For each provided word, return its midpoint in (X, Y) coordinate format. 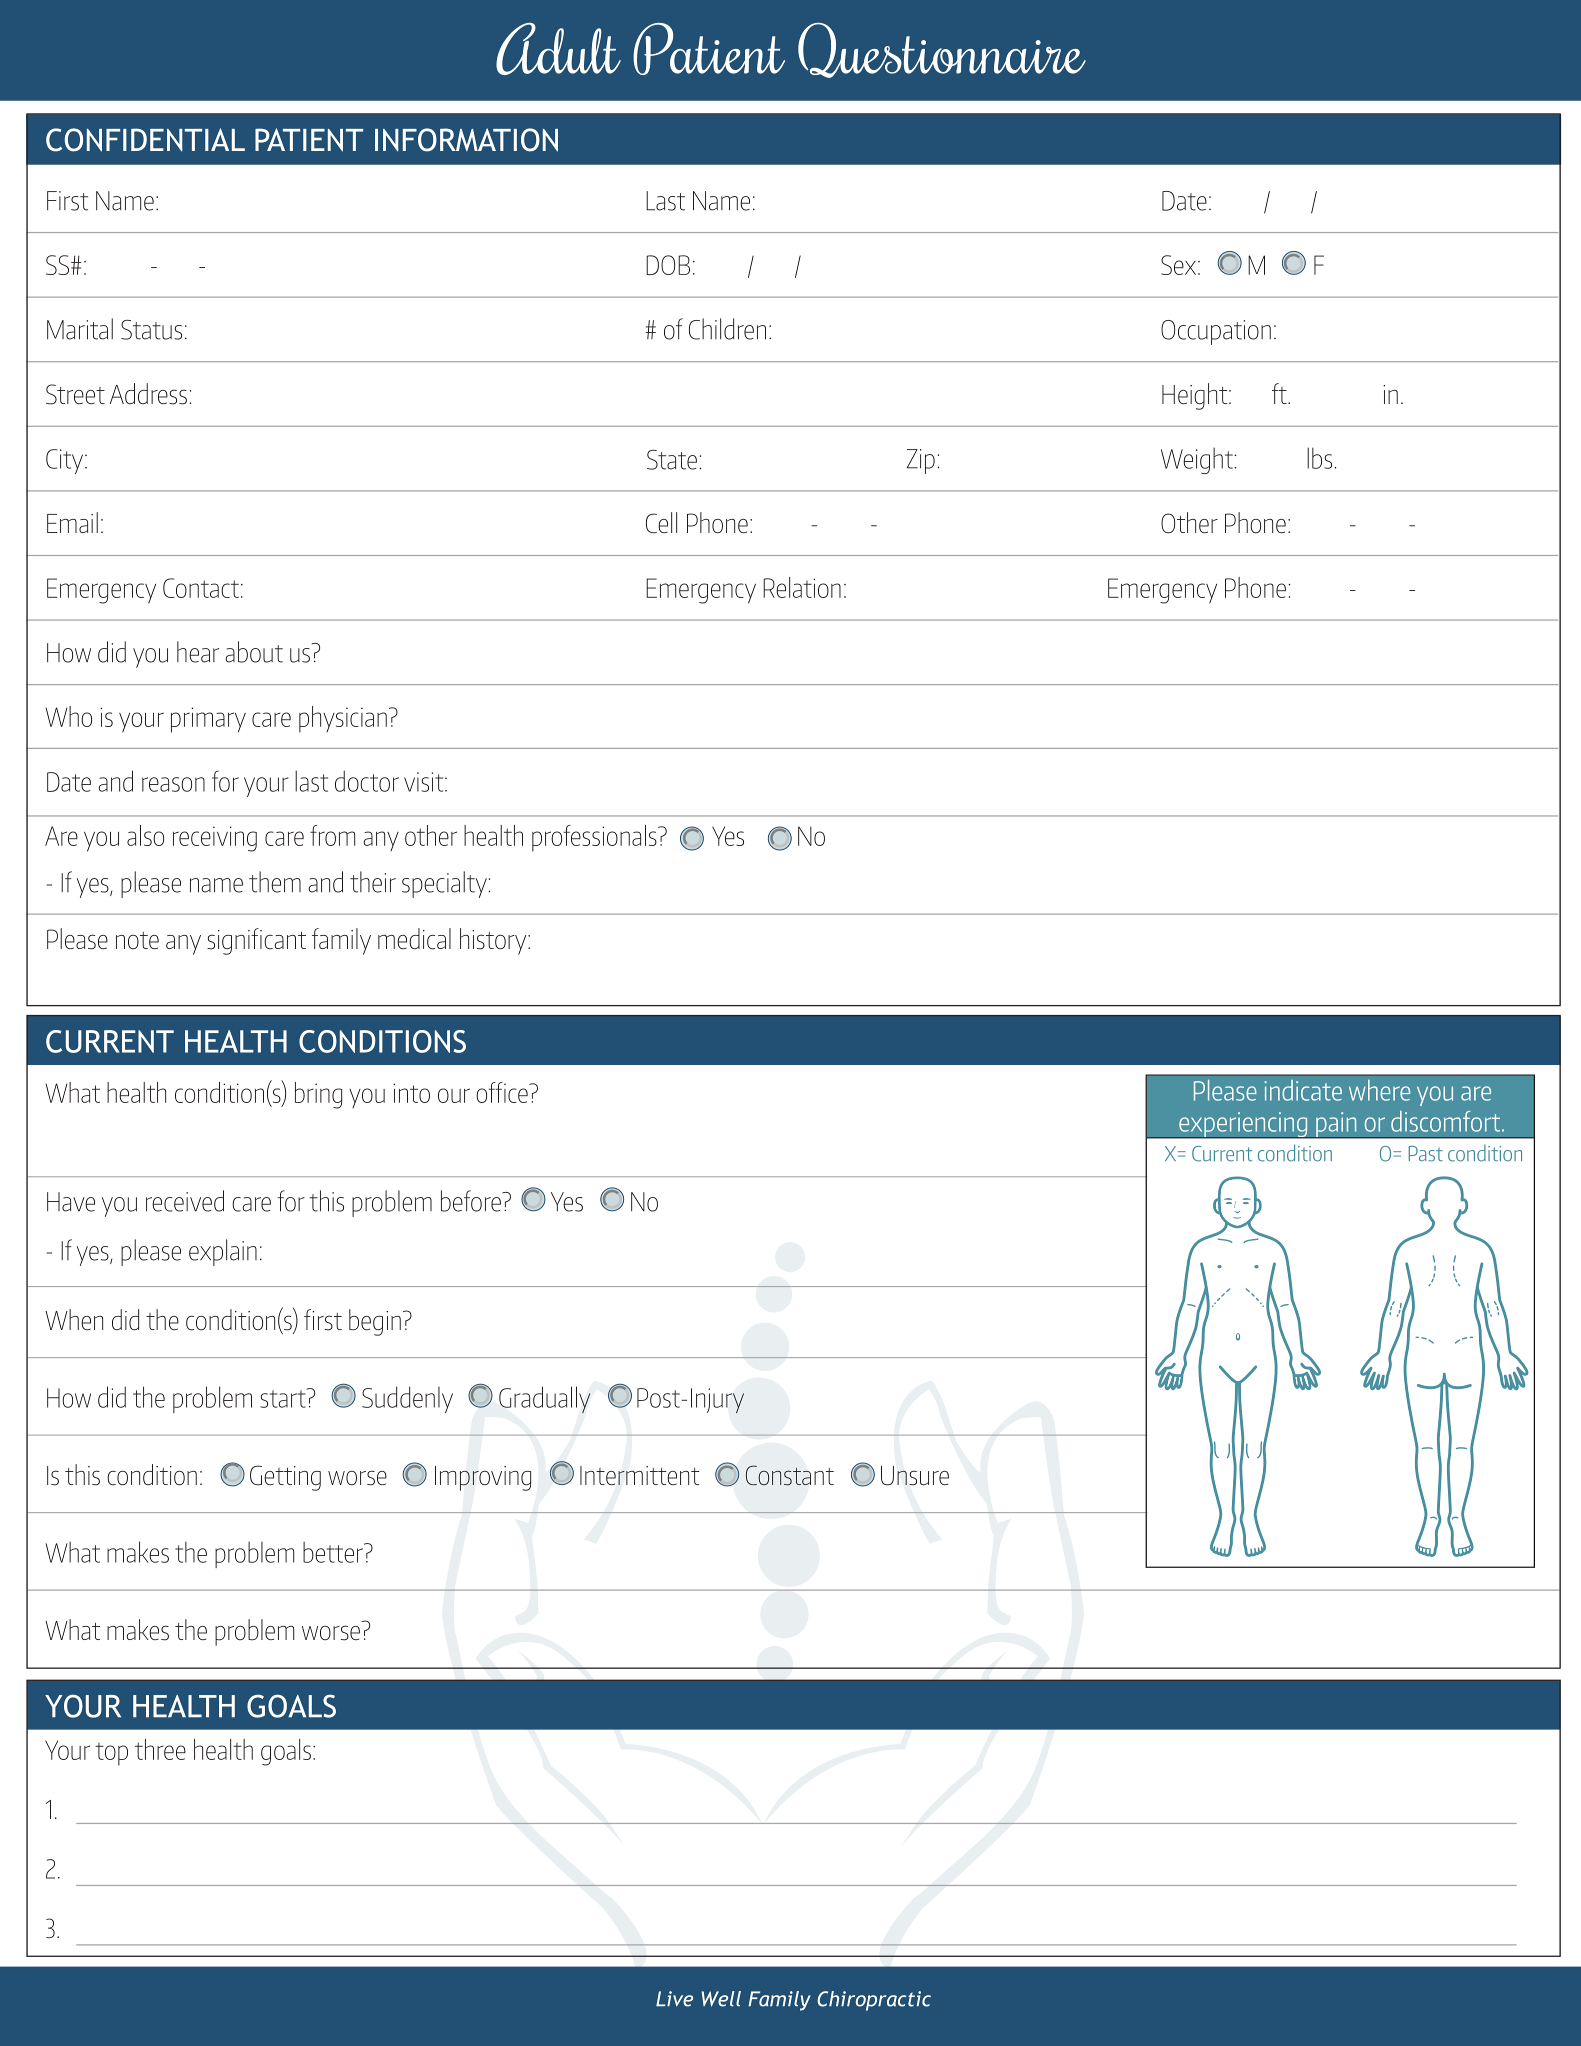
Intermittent (639, 1475)
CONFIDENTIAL (145, 140)
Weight (1198, 460)
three (160, 1749)
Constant (790, 1475)
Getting (285, 1478)
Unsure (915, 1476)
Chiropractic (874, 2001)
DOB (668, 265)
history (494, 941)
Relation (802, 587)
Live (674, 1999)
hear (198, 652)
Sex (1180, 265)
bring (318, 1095)
